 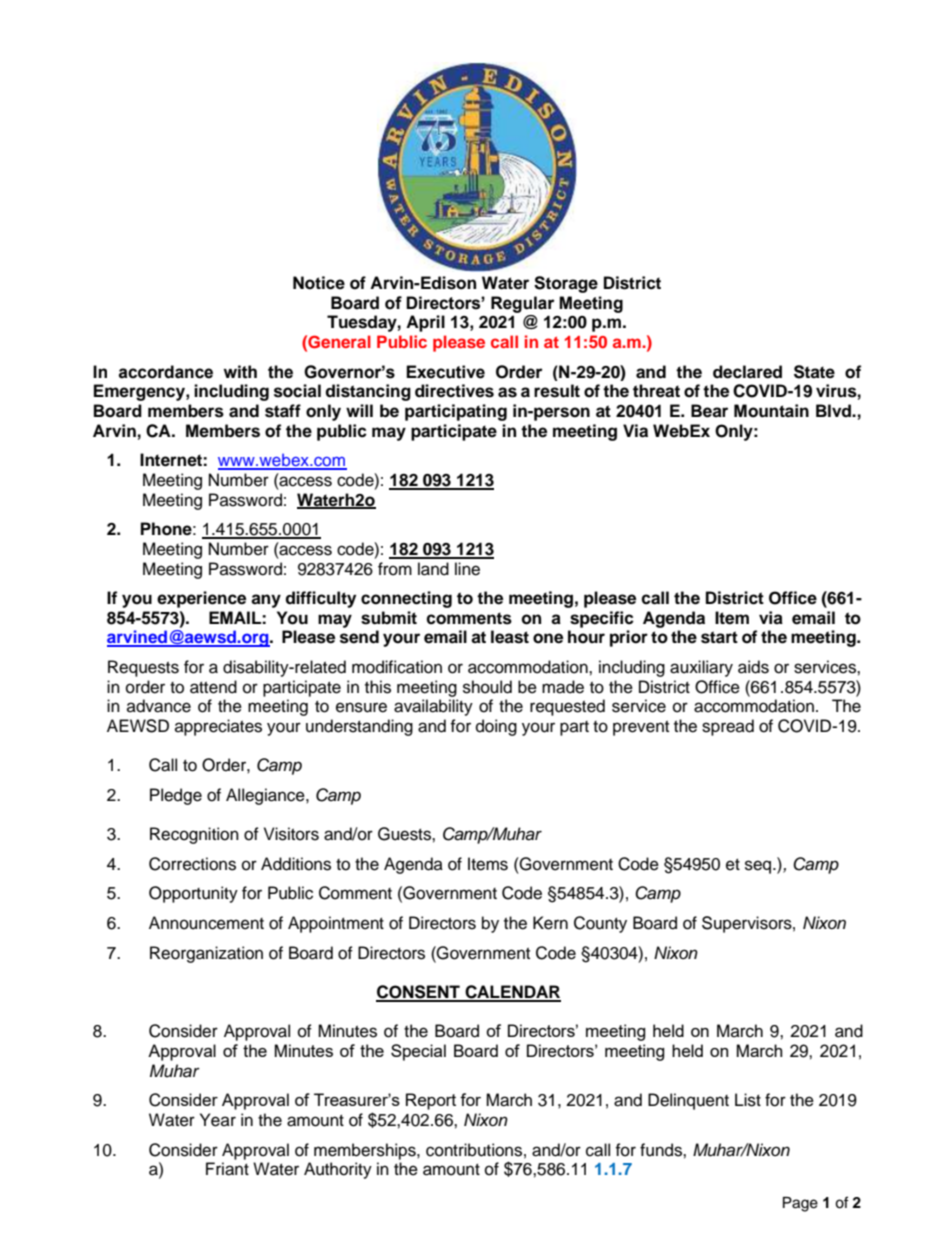 What do you see at coordinates (728, 727) in the page?
I see `spread` at bounding box center [728, 727].
